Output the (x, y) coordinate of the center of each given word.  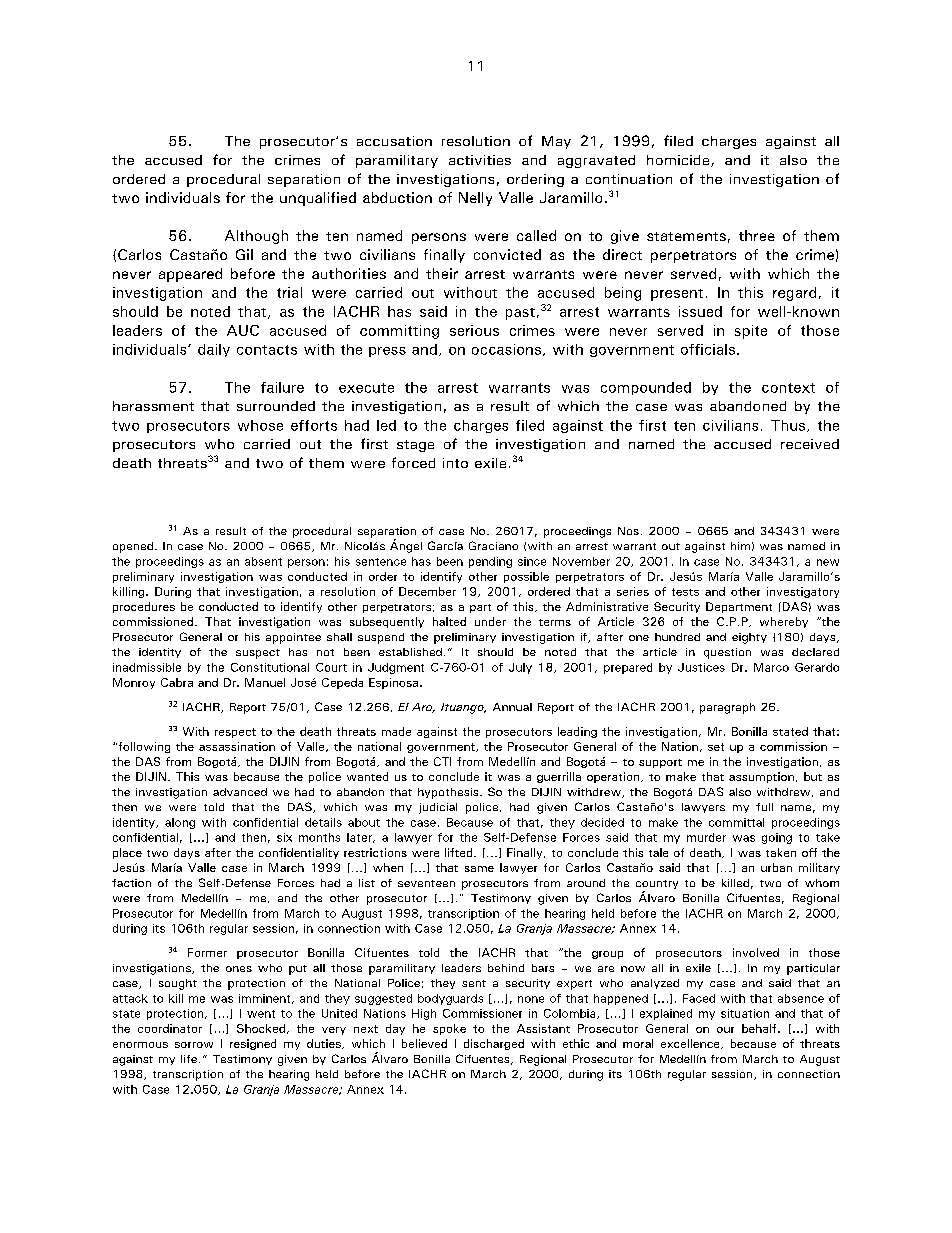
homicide (679, 161)
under (490, 621)
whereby (784, 622)
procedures (144, 607)
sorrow (194, 1045)
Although (256, 237)
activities (480, 160)
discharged (494, 1044)
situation (745, 1013)
